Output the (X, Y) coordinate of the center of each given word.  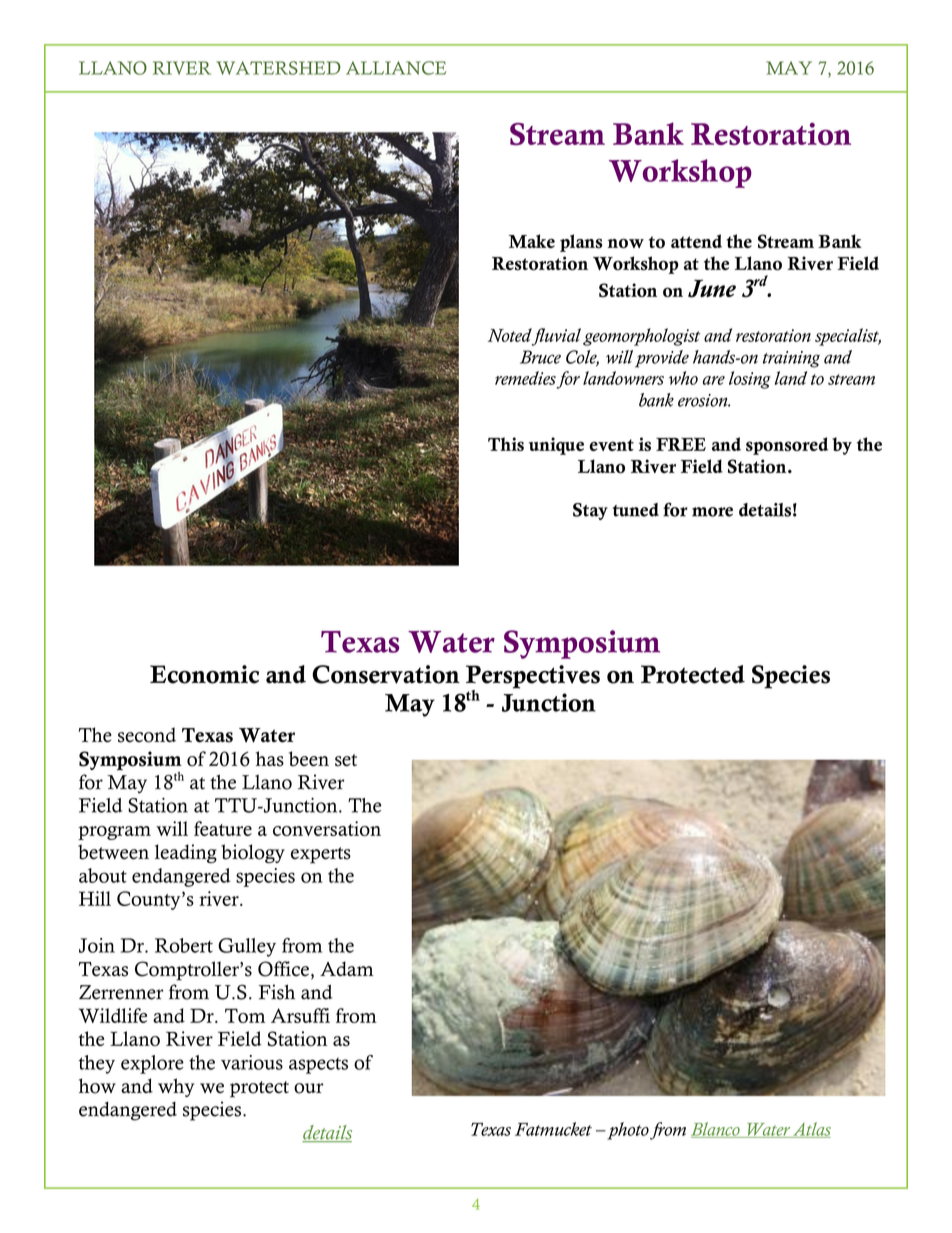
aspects (318, 1066)
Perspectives (533, 678)
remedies (525, 378)
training (791, 359)
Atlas (811, 1130)
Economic (204, 674)
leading (186, 853)
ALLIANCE (396, 68)
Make (532, 241)
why (176, 1087)
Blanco (716, 1130)
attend (696, 241)
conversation (327, 828)
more (712, 512)
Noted (510, 335)
